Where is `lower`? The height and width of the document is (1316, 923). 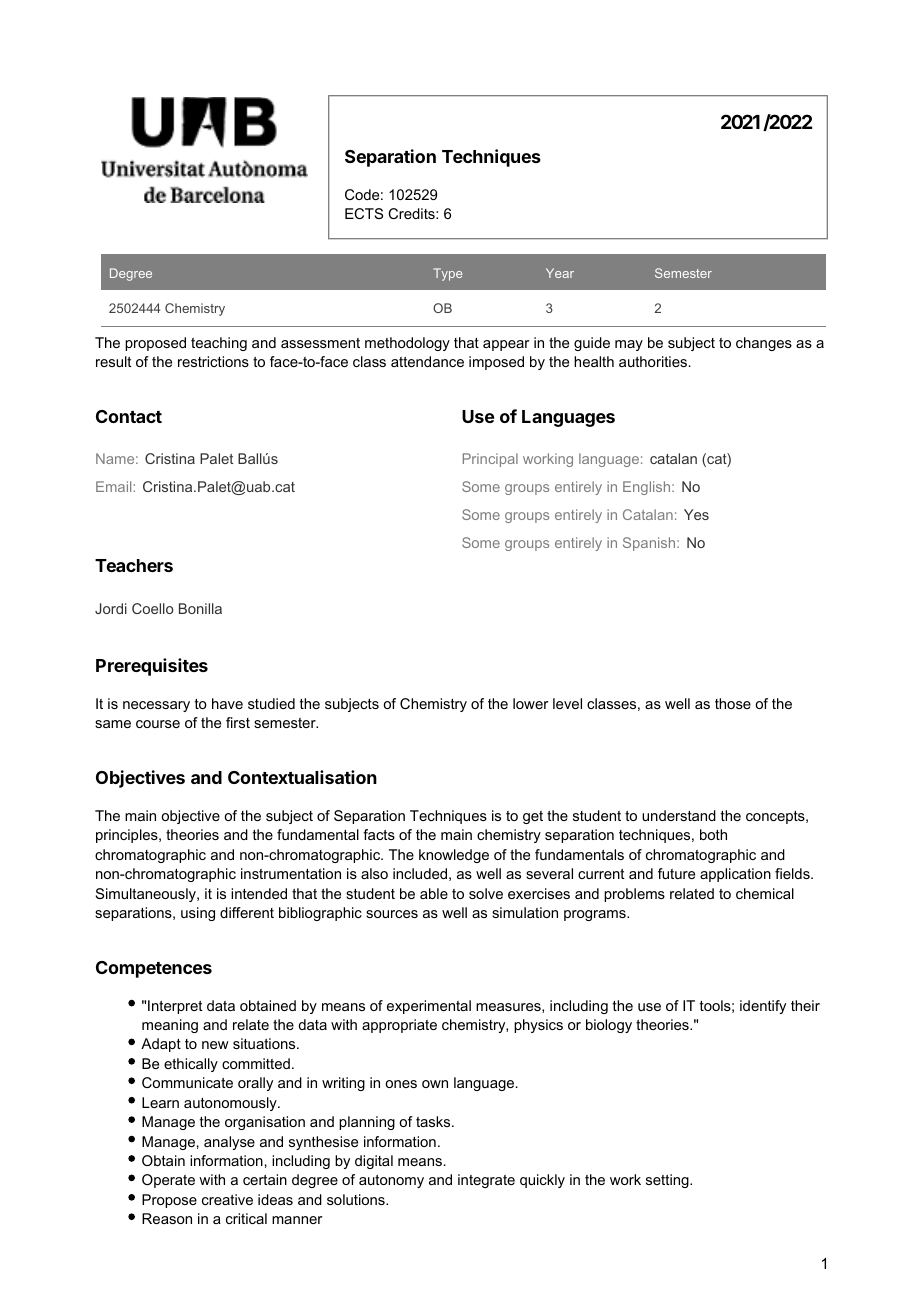
lower is located at coordinates (531, 703).
